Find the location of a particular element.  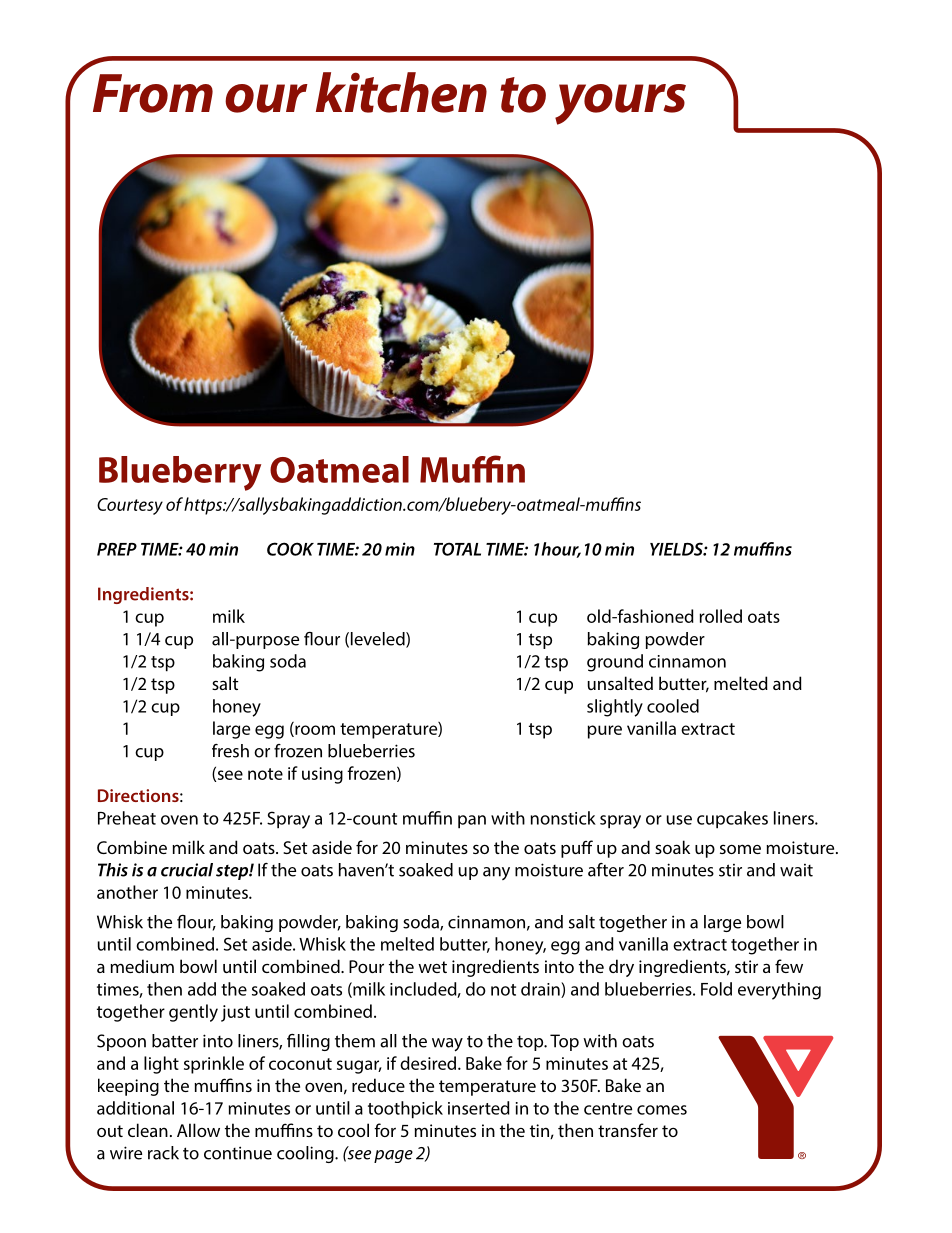

crucial is located at coordinates (187, 870).
